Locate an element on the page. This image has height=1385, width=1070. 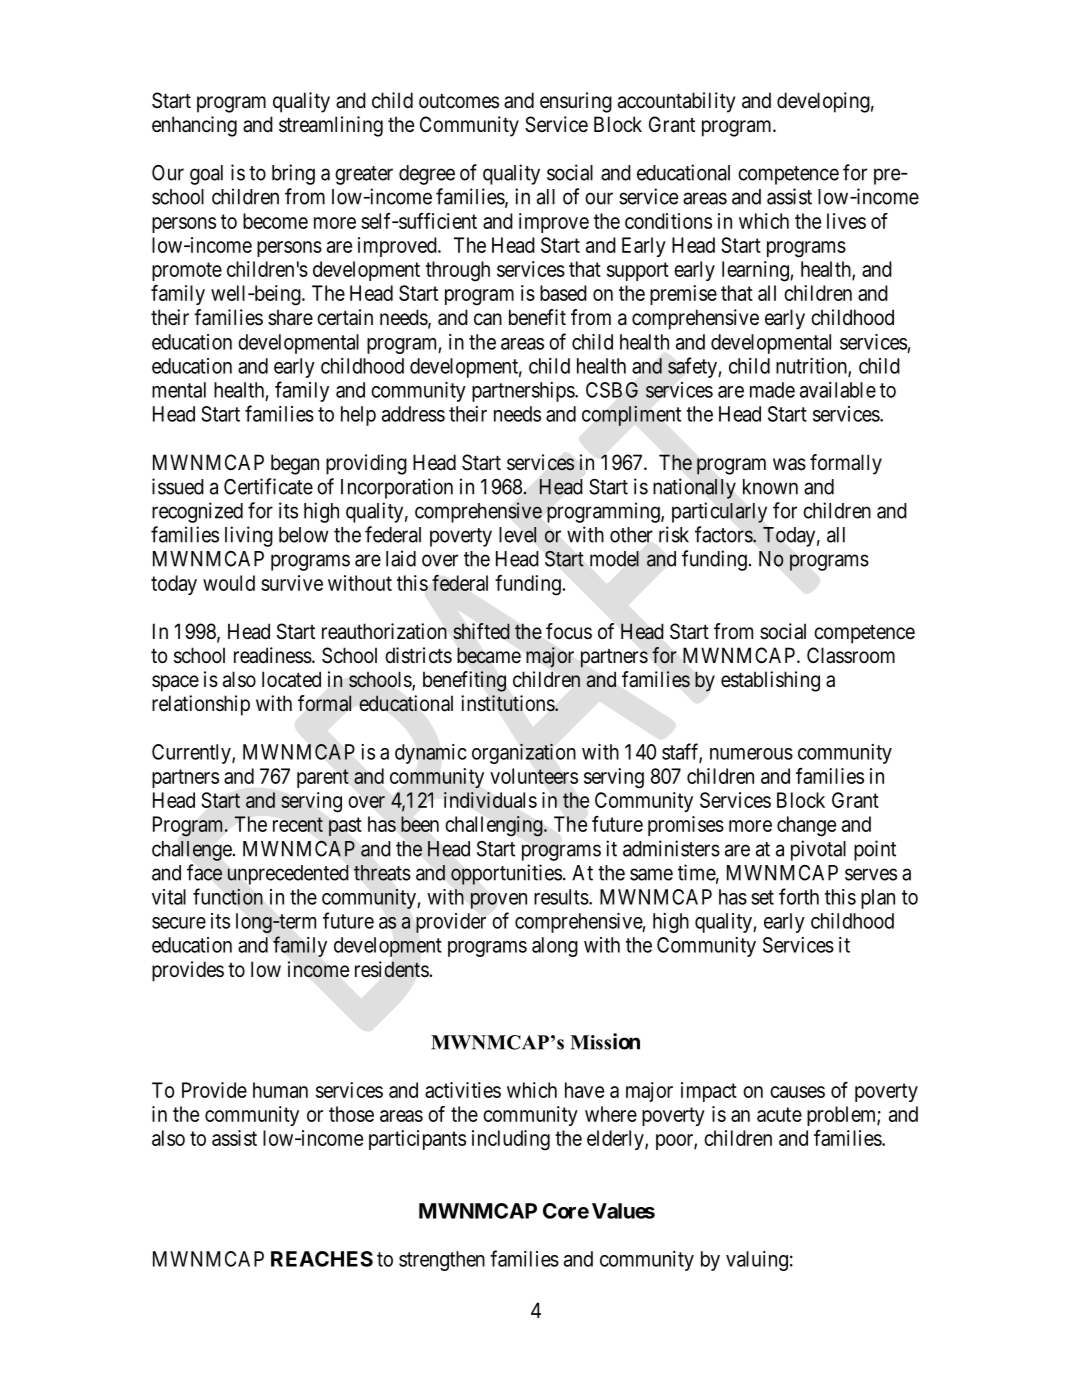
readiness is located at coordinates (273, 655).
